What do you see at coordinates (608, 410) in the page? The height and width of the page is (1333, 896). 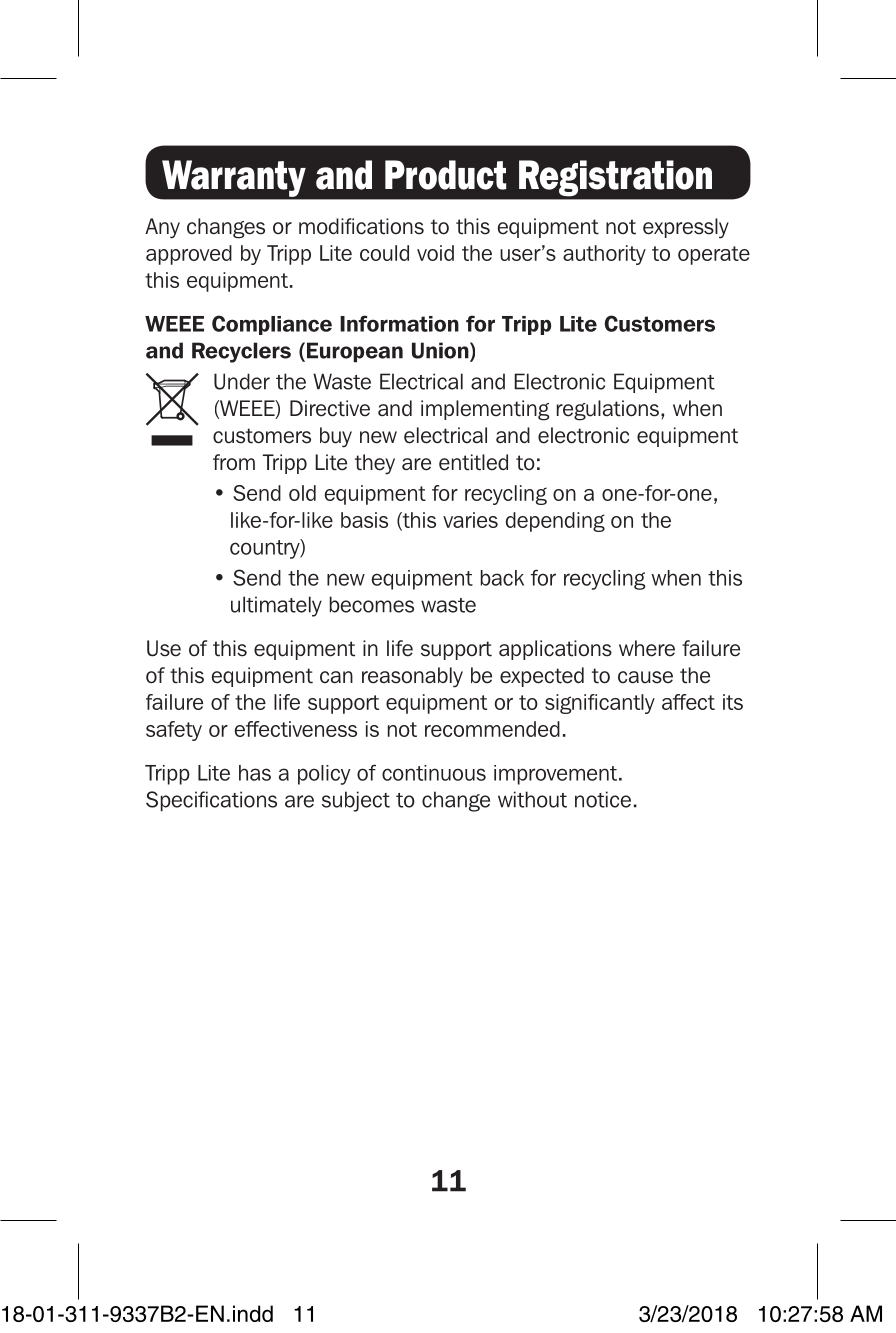 I see `regulations` at bounding box center [608, 410].
